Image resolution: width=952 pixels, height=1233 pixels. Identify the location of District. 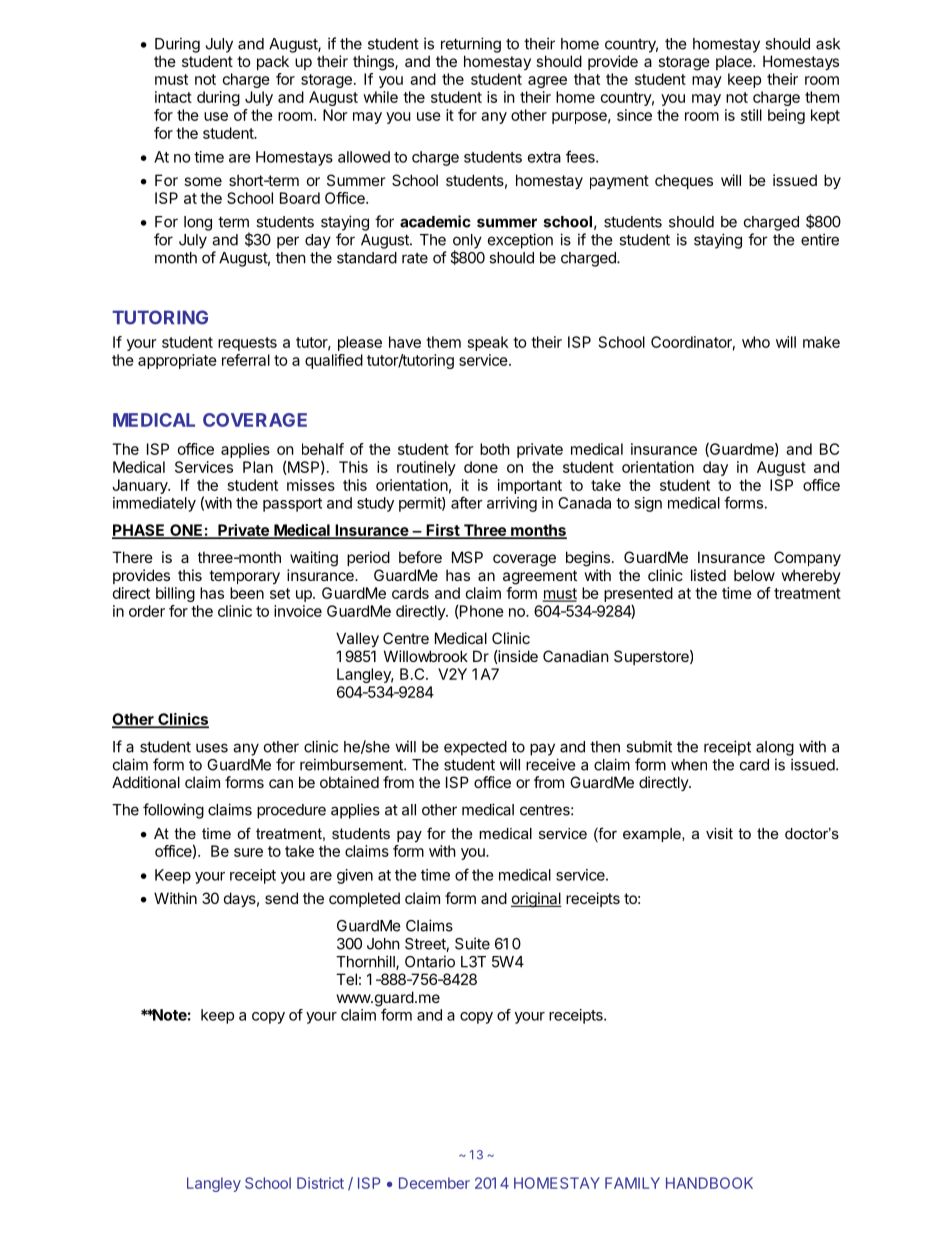
(320, 1183).
